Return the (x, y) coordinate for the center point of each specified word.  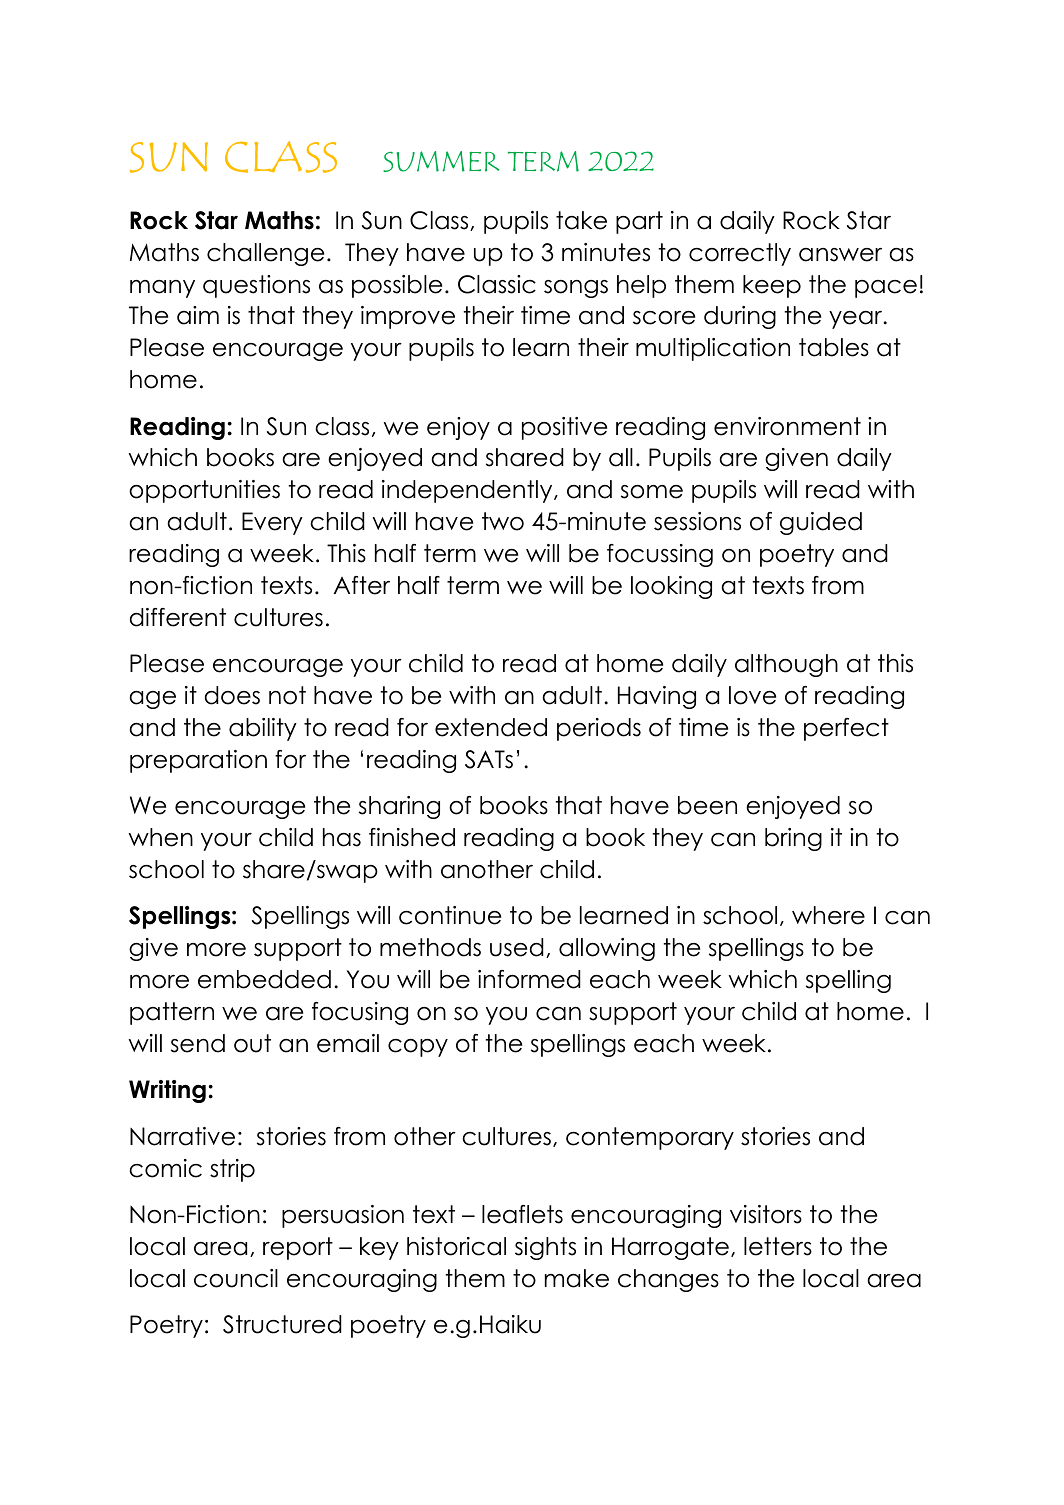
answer (840, 255)
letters (778, 1246)
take (581, 220)
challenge (265, 254)
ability (263, 729)
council (236, 1278)
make (577, 1278)
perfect (846, 729)
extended (491, 727)
